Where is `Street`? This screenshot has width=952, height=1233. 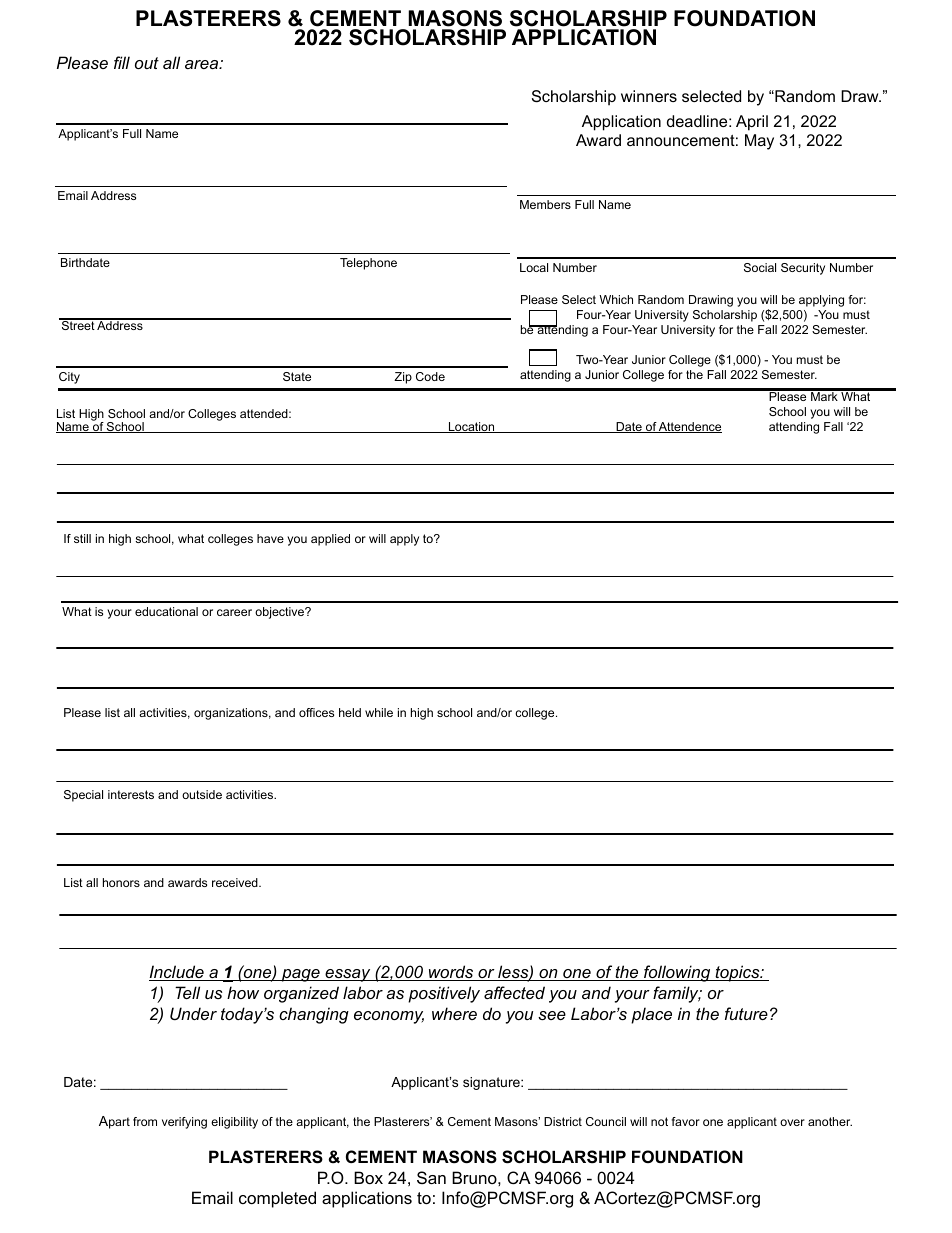 Street is located at coordinates (78, 324).
